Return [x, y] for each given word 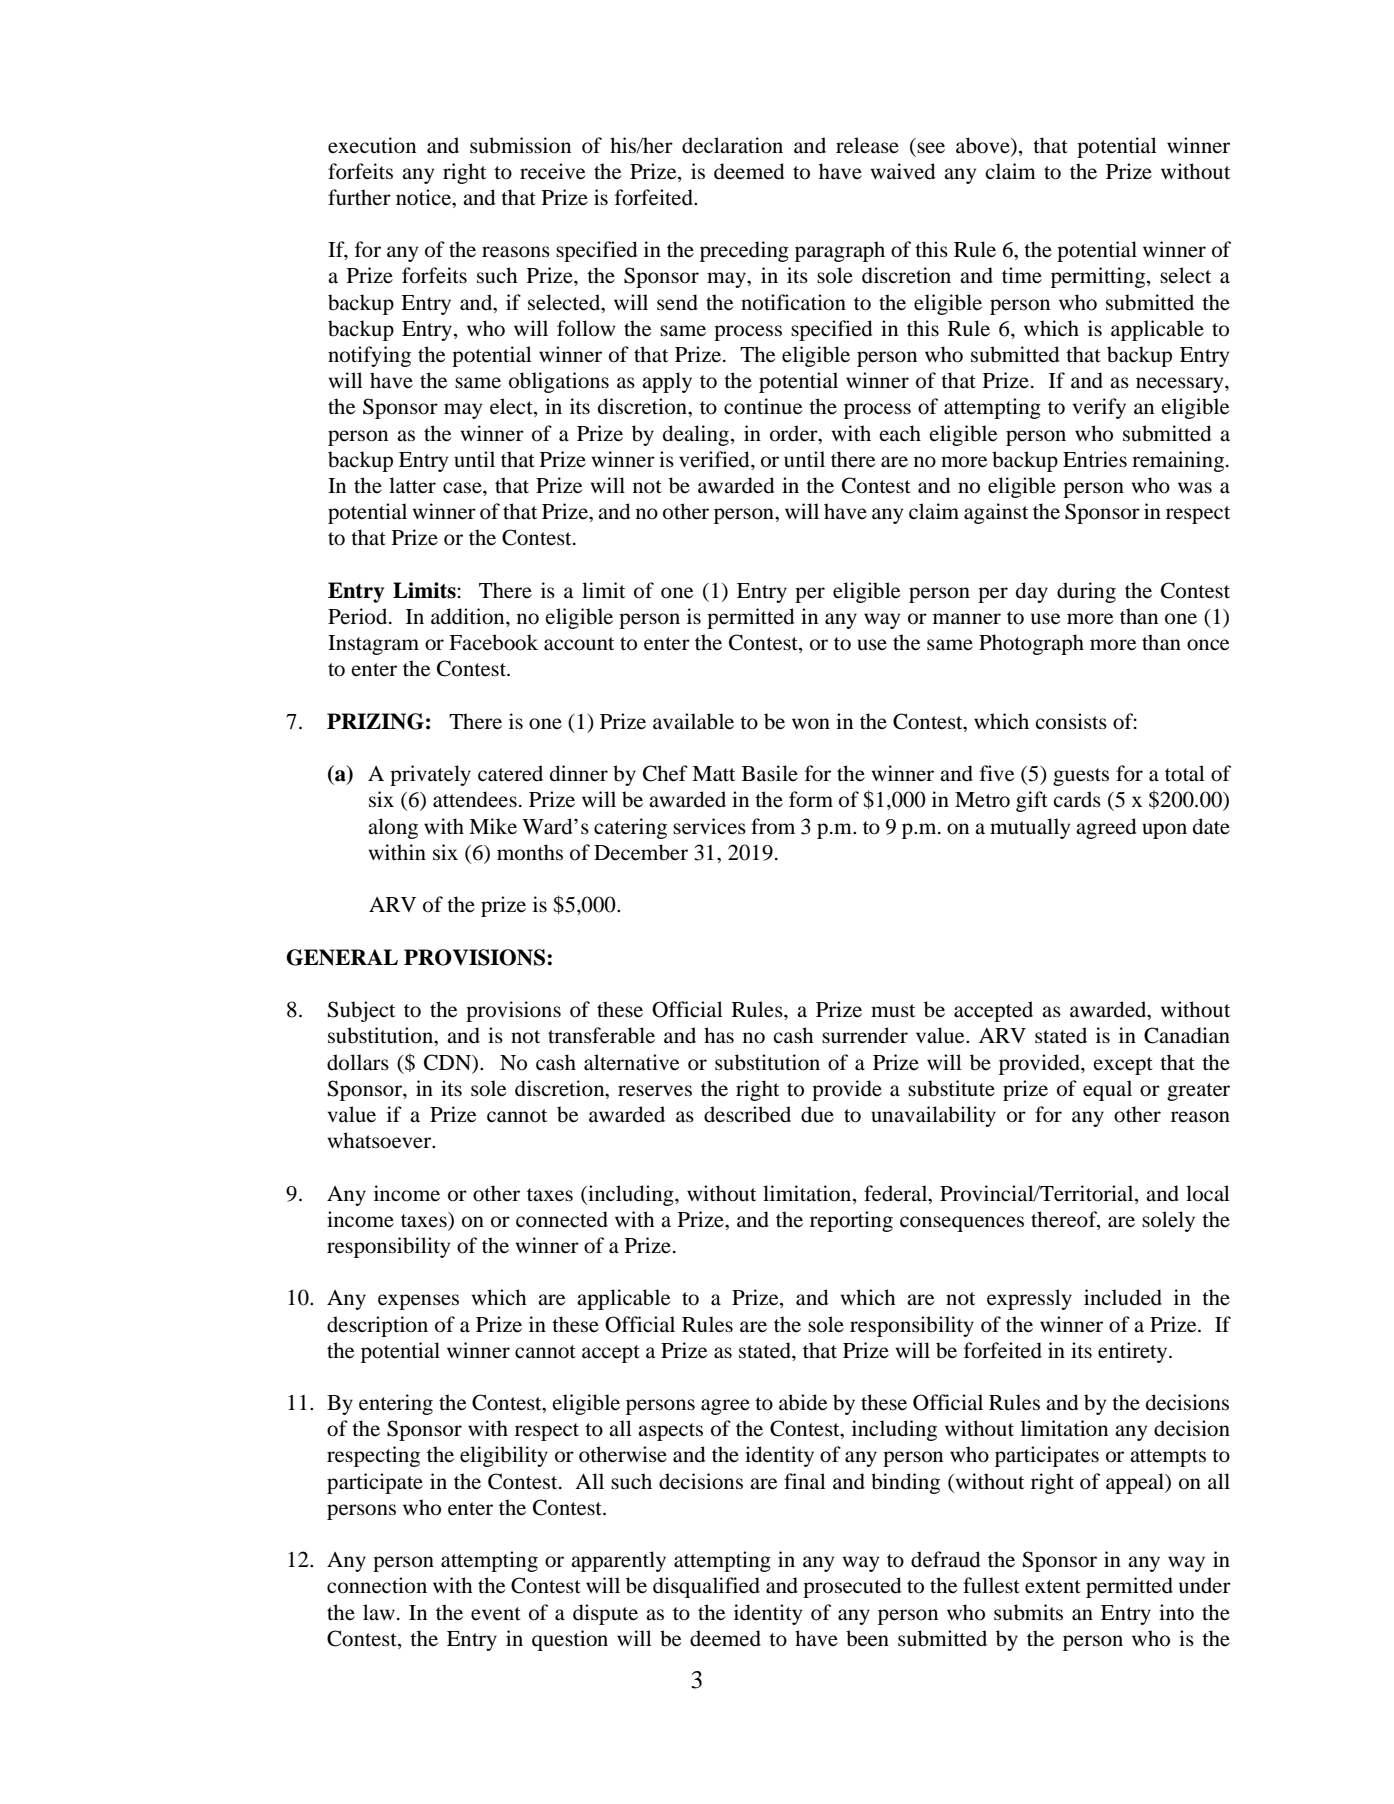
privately [430, 775]
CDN [449, 1063]
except [1123, 1066]
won [811, 724]
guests [1081, 777]
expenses [418, 1302]
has [719, 1035]
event [496, 1614]
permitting [1098, 277]
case [463, 488]
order [795, 433]
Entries [1095, 459]
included [1123, 1297]
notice [425, 197]
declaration [732, 145]
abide [803, 1402]
